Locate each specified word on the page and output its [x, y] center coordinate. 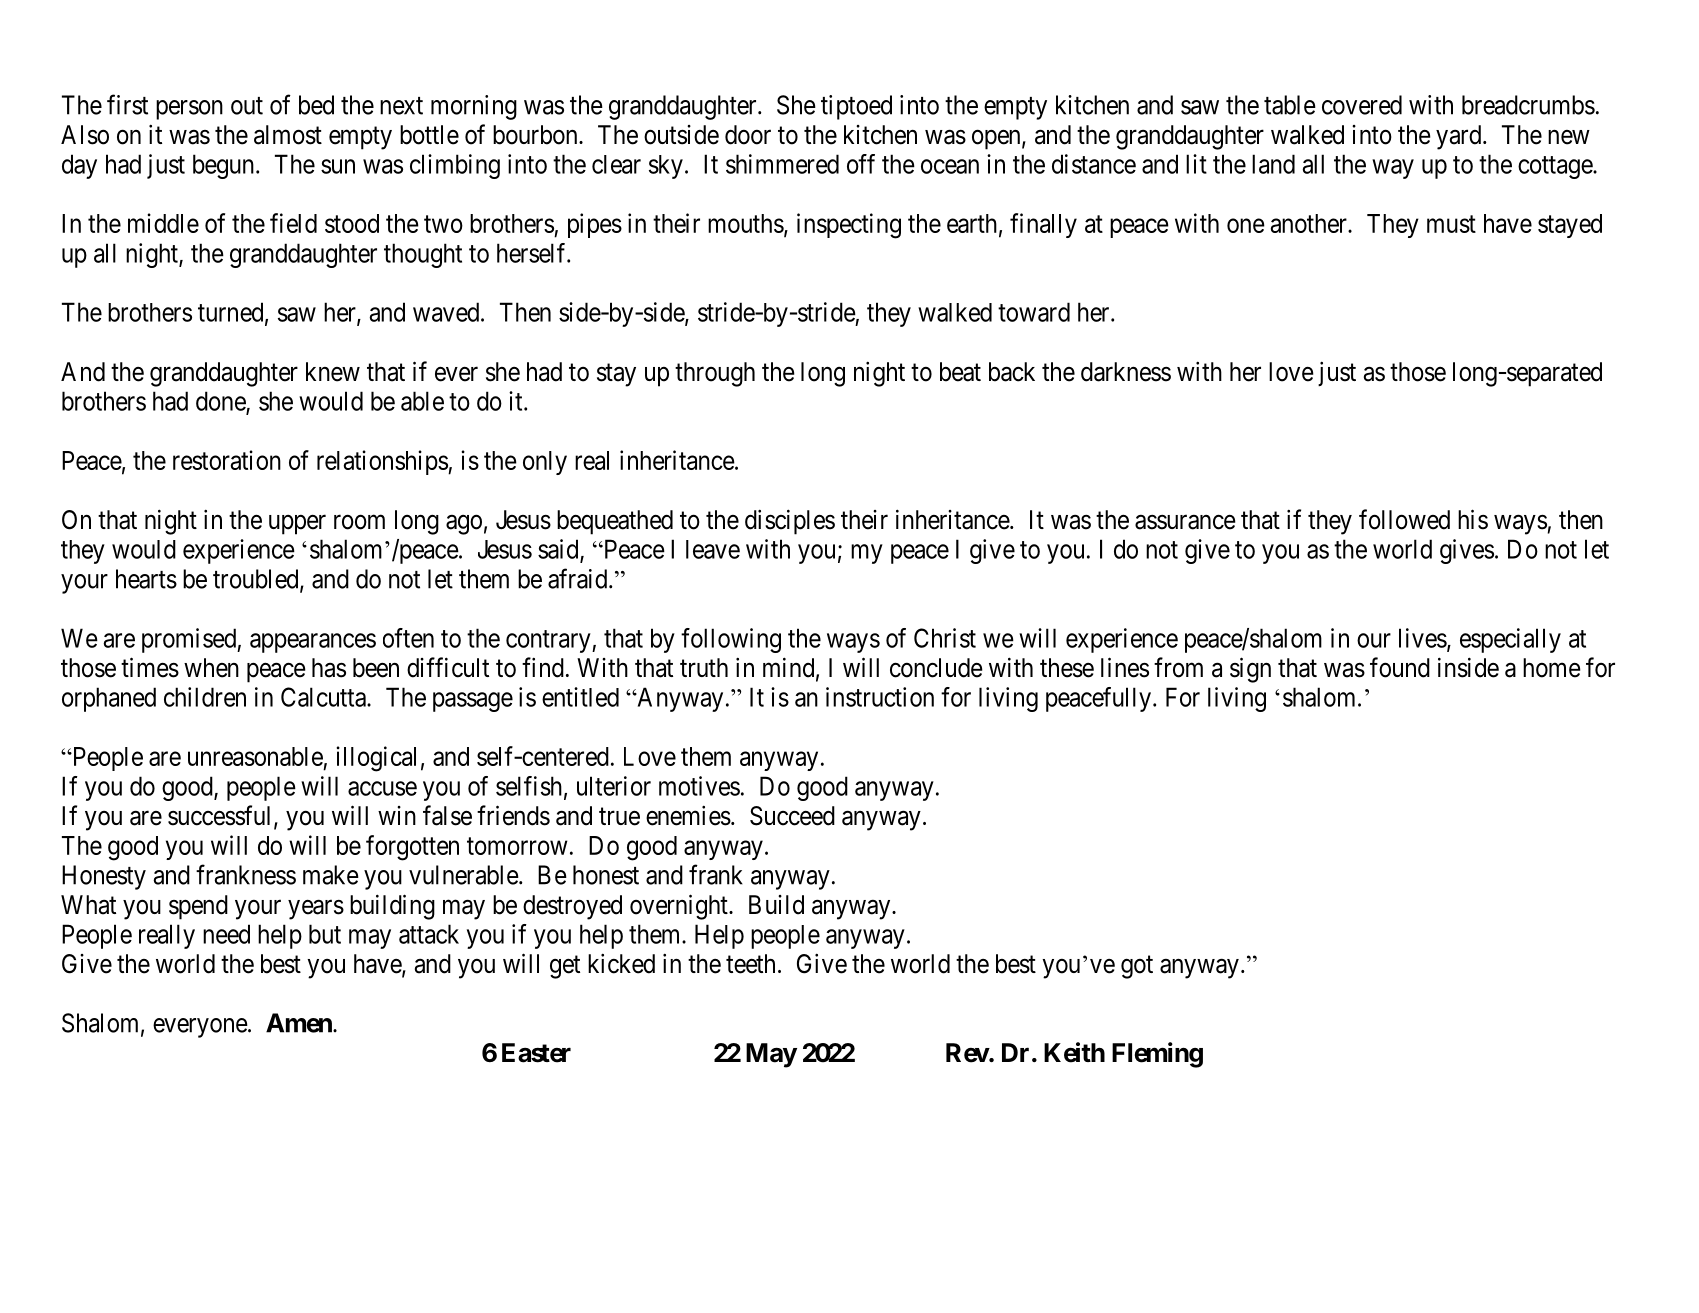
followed [1404, 519]
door [748, 135]
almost [288, 135]
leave [713, 549]
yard [1460, 137]
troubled [257, 580]
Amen [300, 1023]
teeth [750, 964]
